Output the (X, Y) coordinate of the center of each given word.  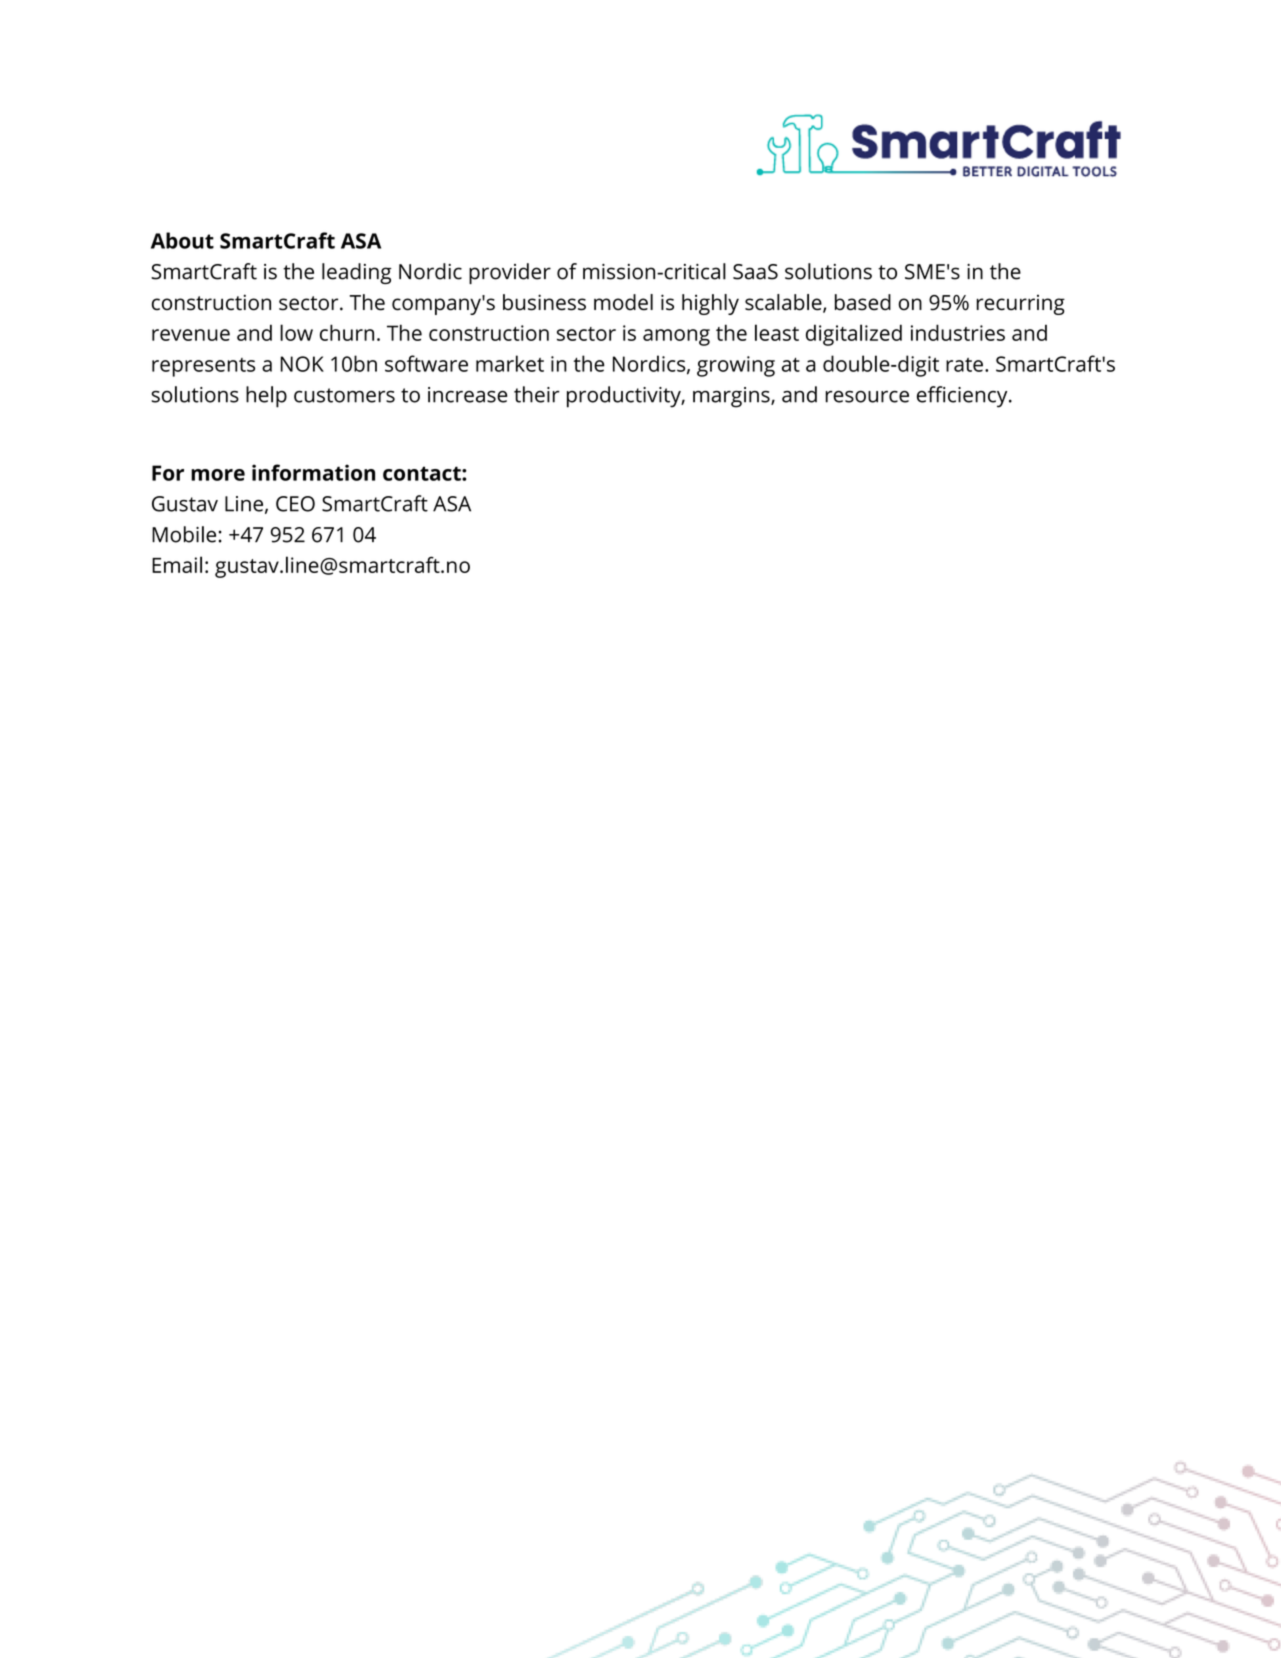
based (863, 302)
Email (177, 564)
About (182, 240)
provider (510, 273)
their (537, 394)
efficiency (963, 397)
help (266, 397)
